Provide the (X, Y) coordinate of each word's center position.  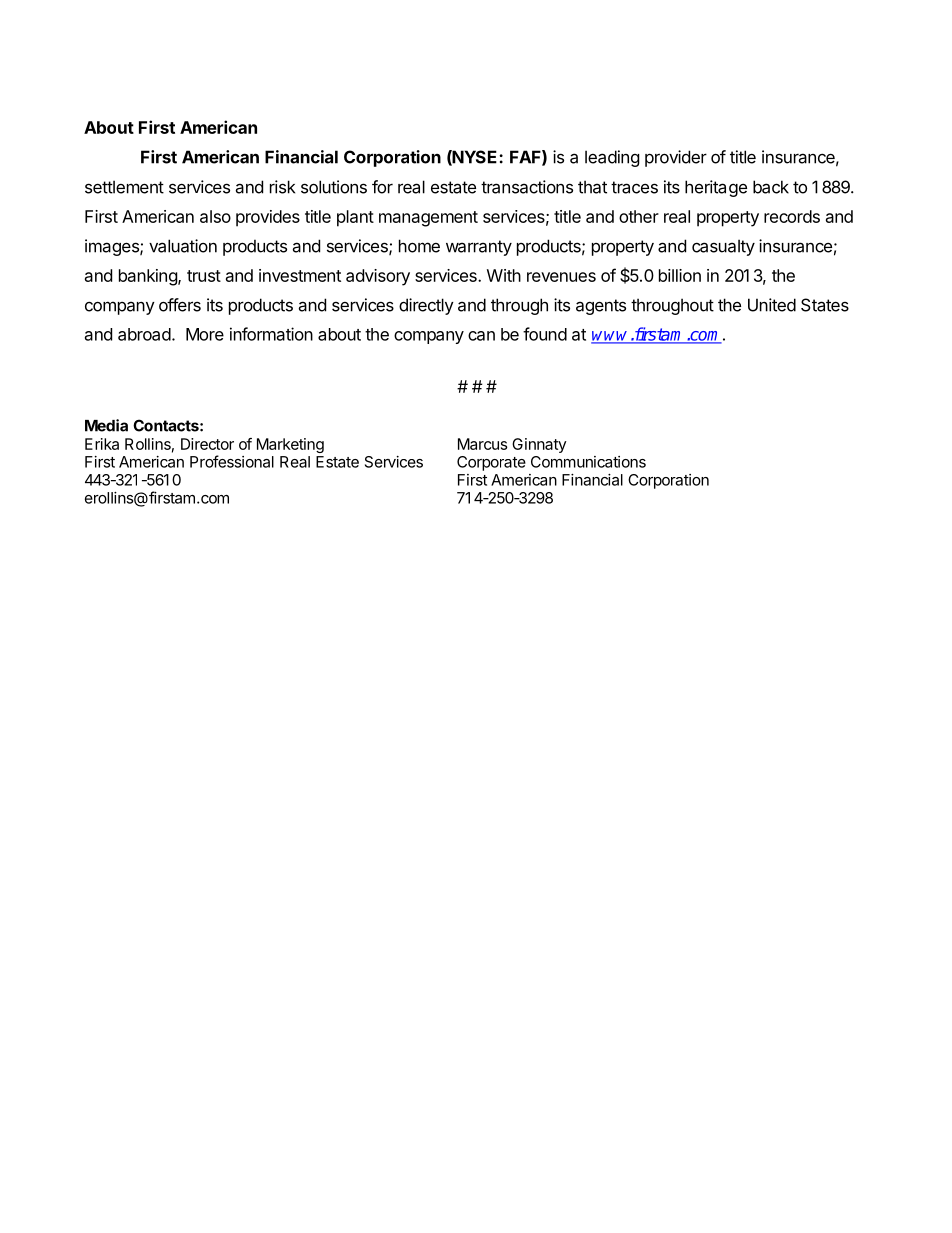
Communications (588, 462)
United (772, 305)
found (545, 334)
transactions (527, 187)
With (504, 275)
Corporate (491, 463)
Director (207, 444)
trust (204, 276)
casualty (723, 247)
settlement (124, 187)
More (205, 334)
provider (676, 158)
